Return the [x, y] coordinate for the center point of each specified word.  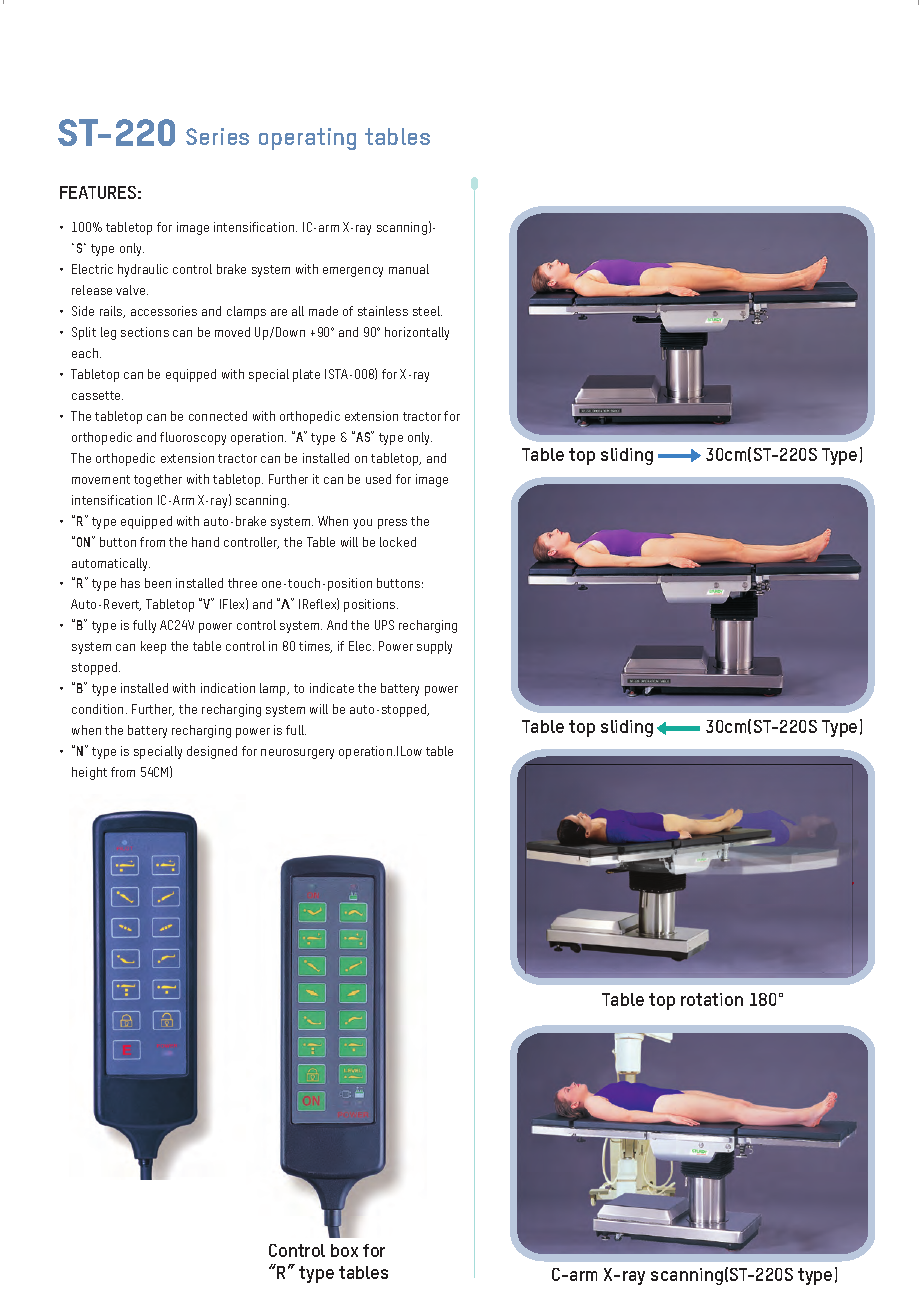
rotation [712, 999]
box [344, 1250]
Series [217, 136]
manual [409, 269]
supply [434, 647]
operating [307, 139]
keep [153, 647]
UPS [384, 625]
